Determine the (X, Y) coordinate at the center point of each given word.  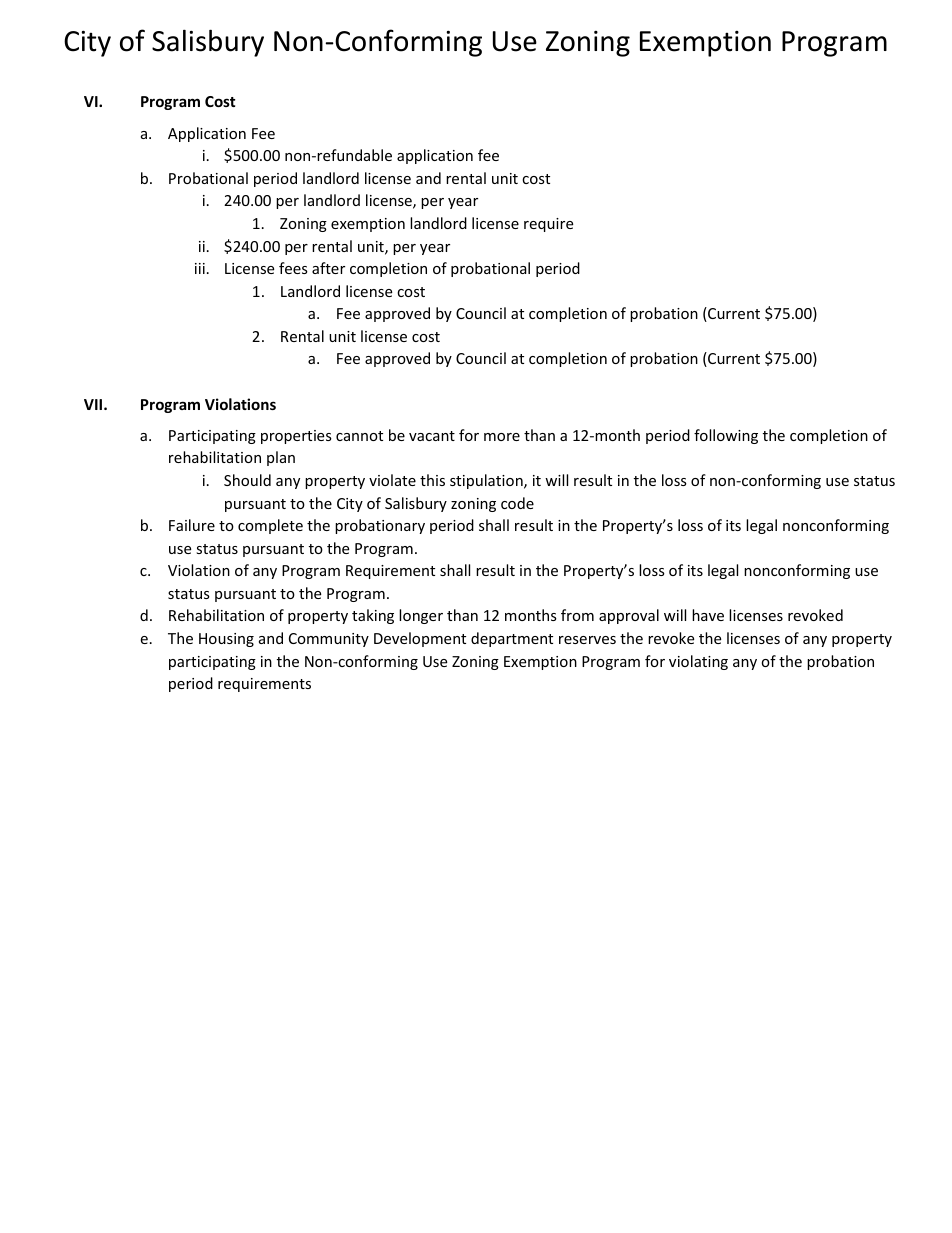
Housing (226, 640)
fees (293, 268)
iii (200, 268)
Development (420, 639)
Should (247, 480)
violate (392, 480)
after (328, 268)
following (726, 436)
